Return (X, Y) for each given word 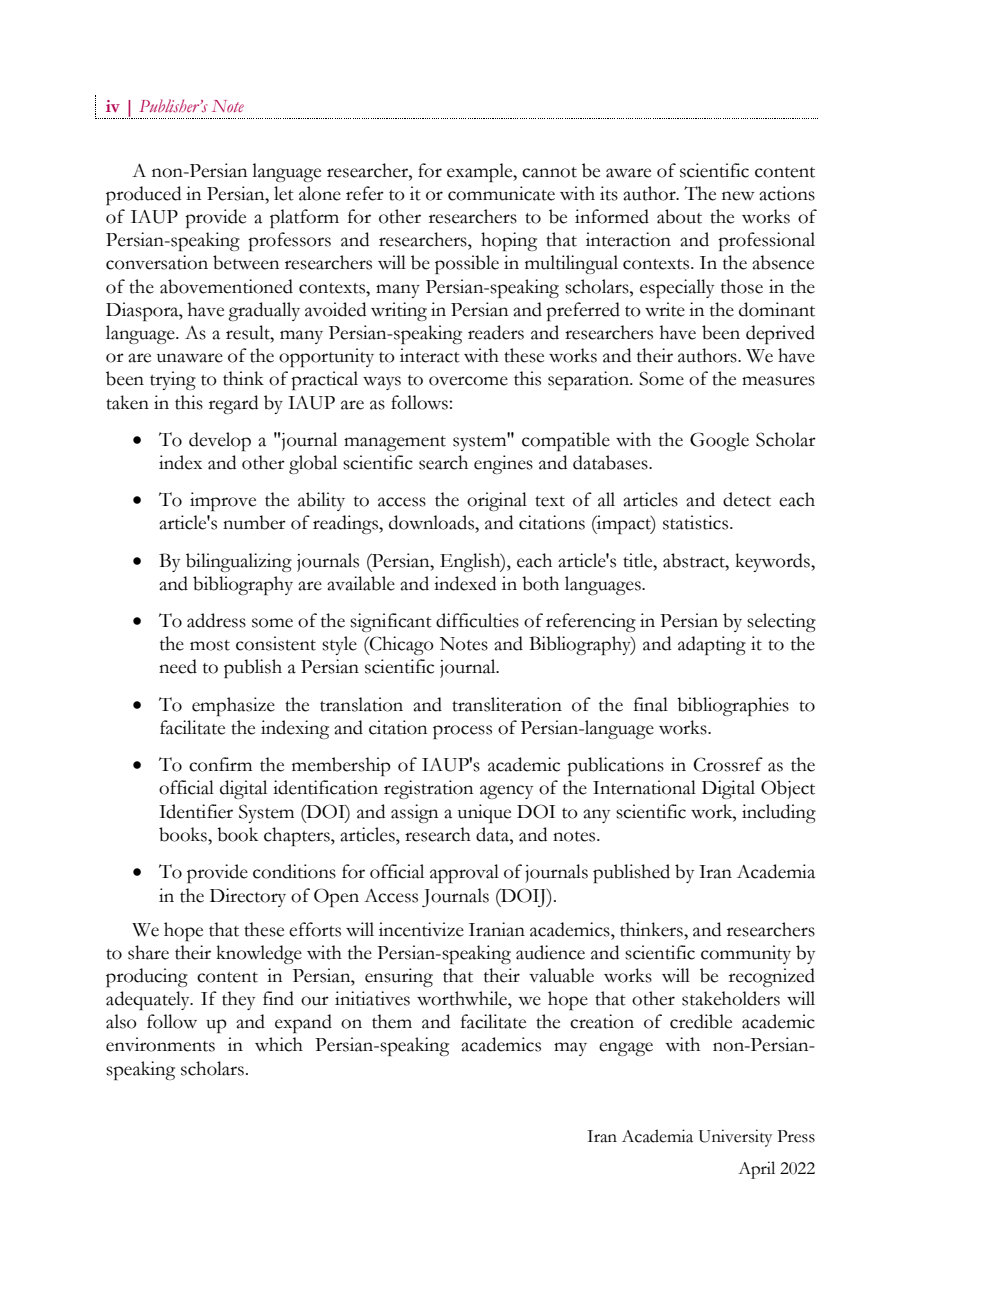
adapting (712, 645)
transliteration (507, 704)
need (178, 666)
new (738, 196)
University (735, 1138)
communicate (501, 193)
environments (160, 1044)
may (570, 1049)
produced (143, 195)
